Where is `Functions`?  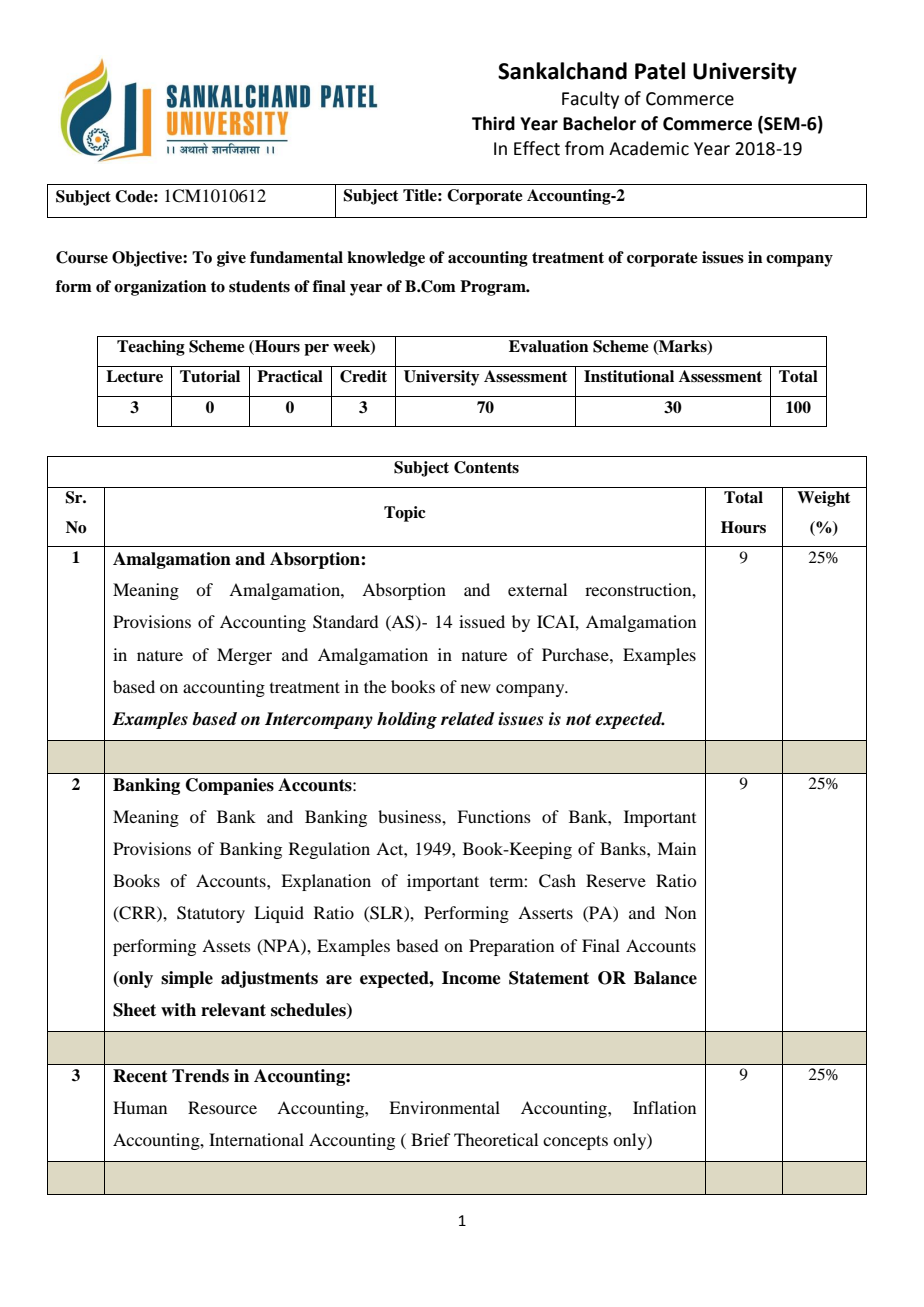
Functions is located at coordinates (494, 816).
